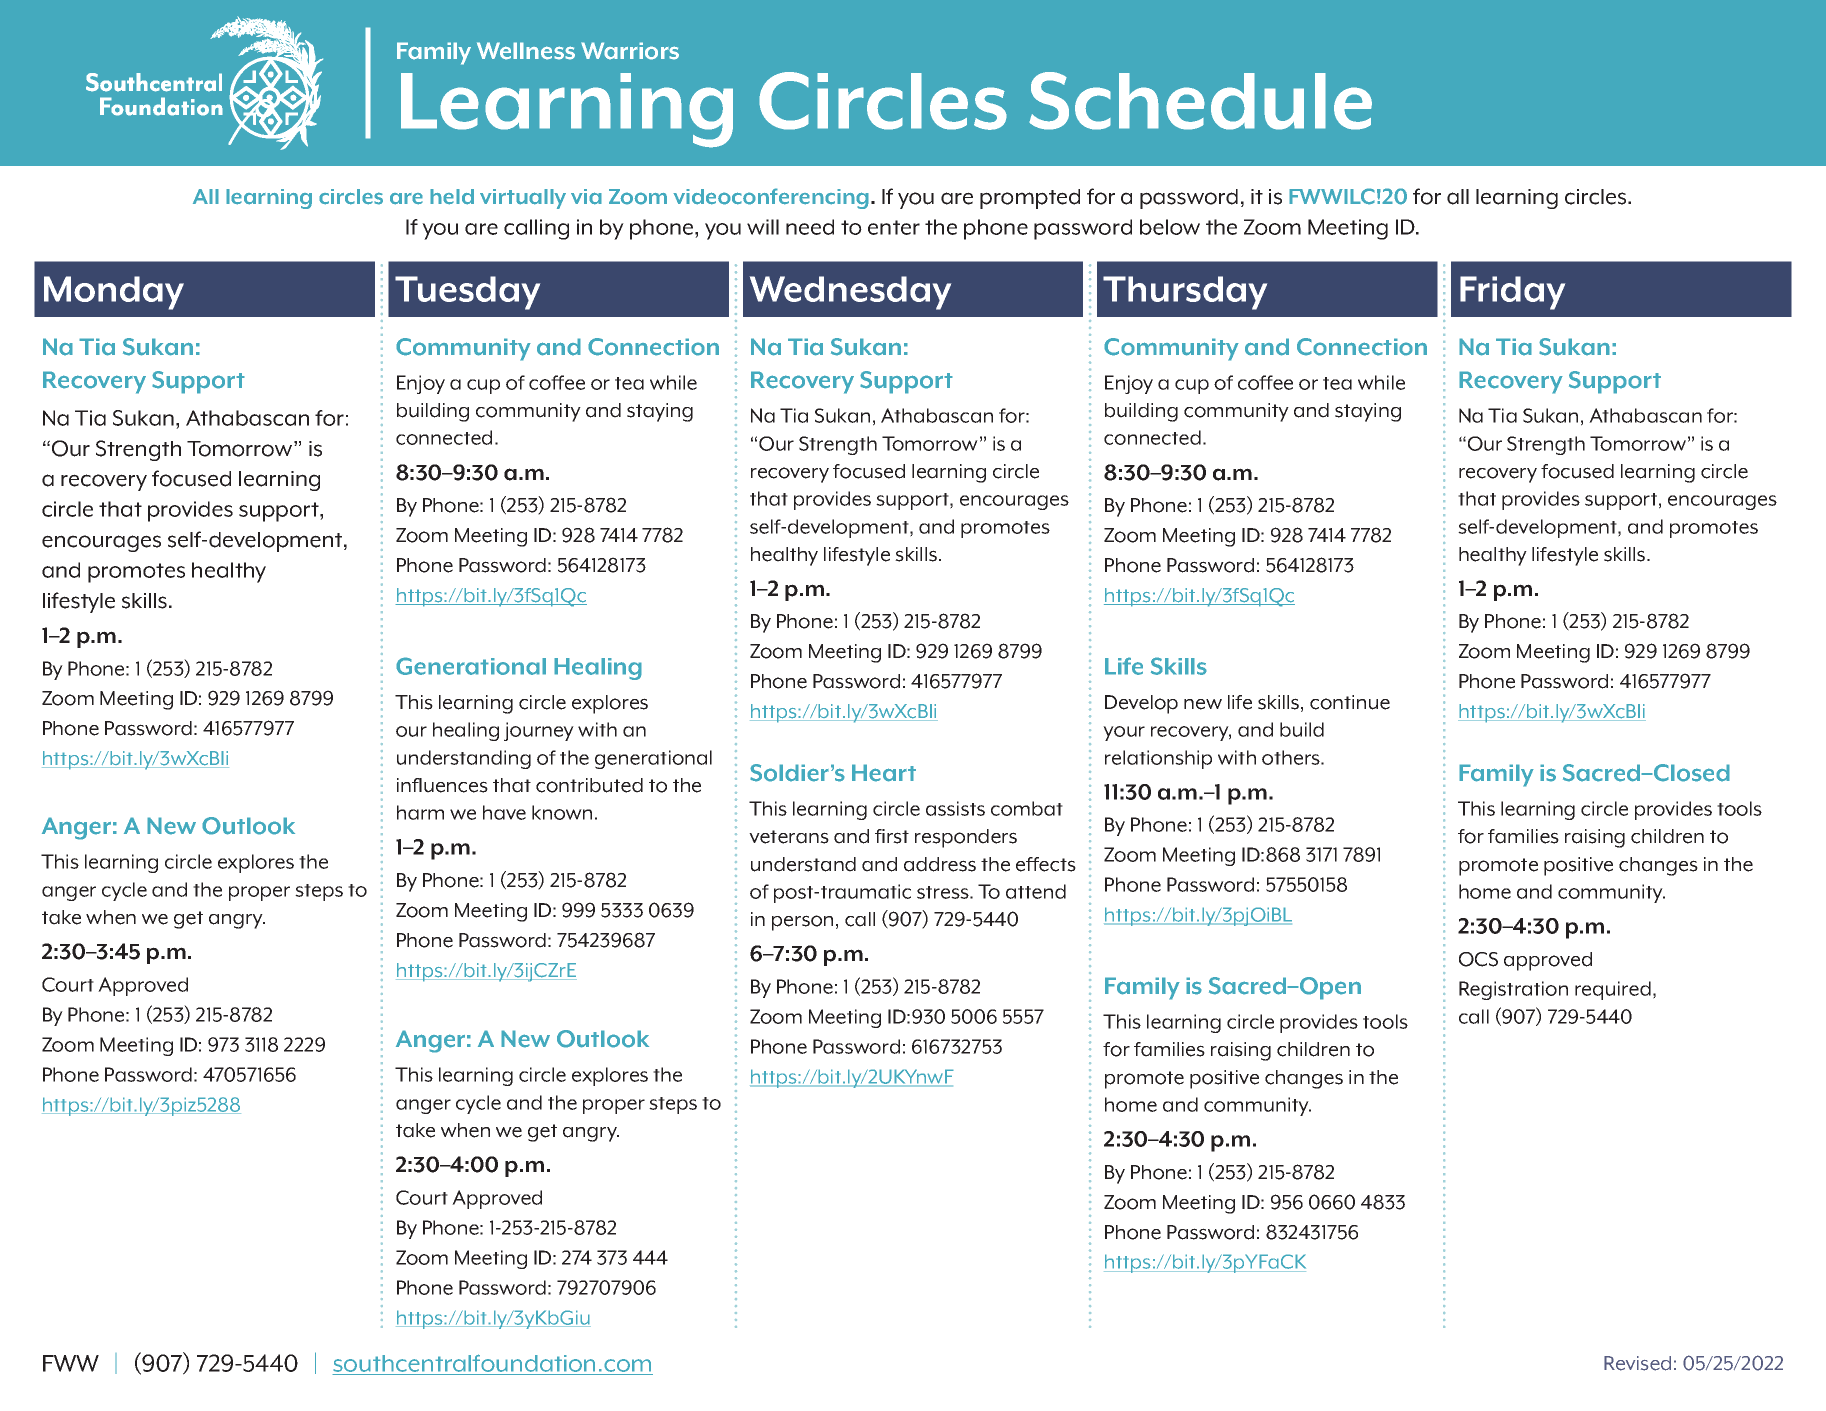 This page has height=1411, width=1826. What do you see at coordinates (802, 923) in the page?
I see `person` at bounding box center [802, 923].
